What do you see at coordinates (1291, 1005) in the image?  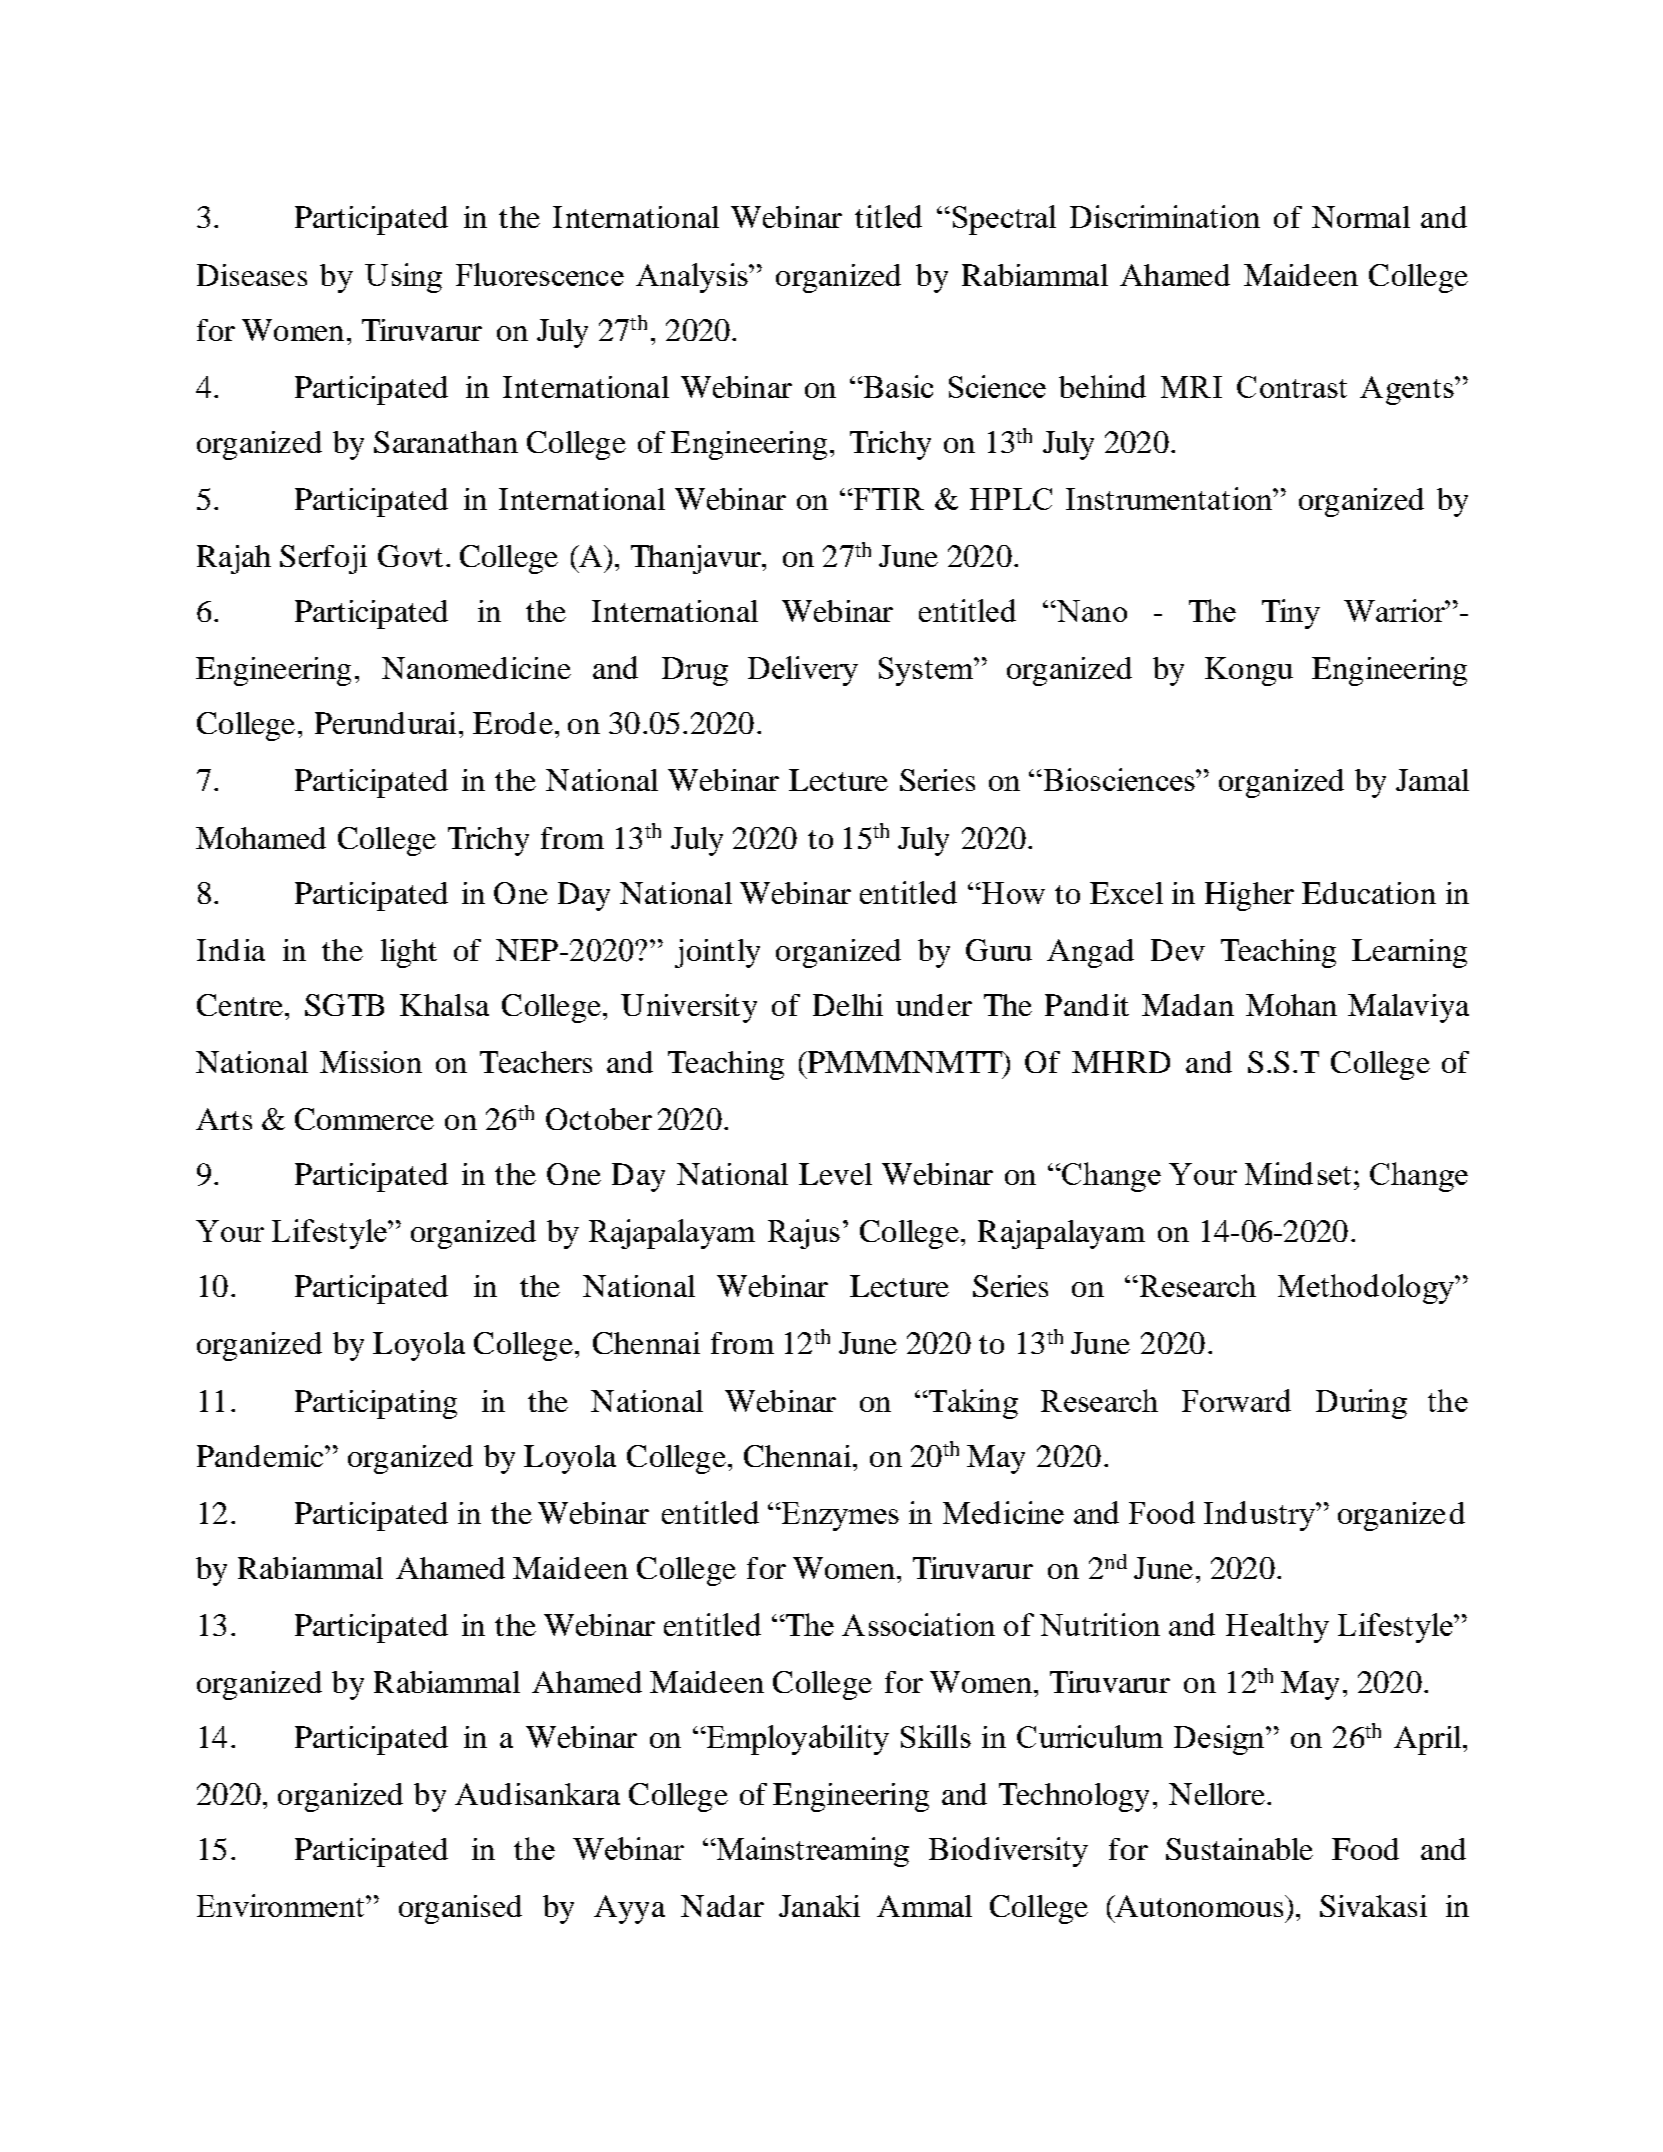 I see `Mohan` at bounding box center [1291, 1005].
